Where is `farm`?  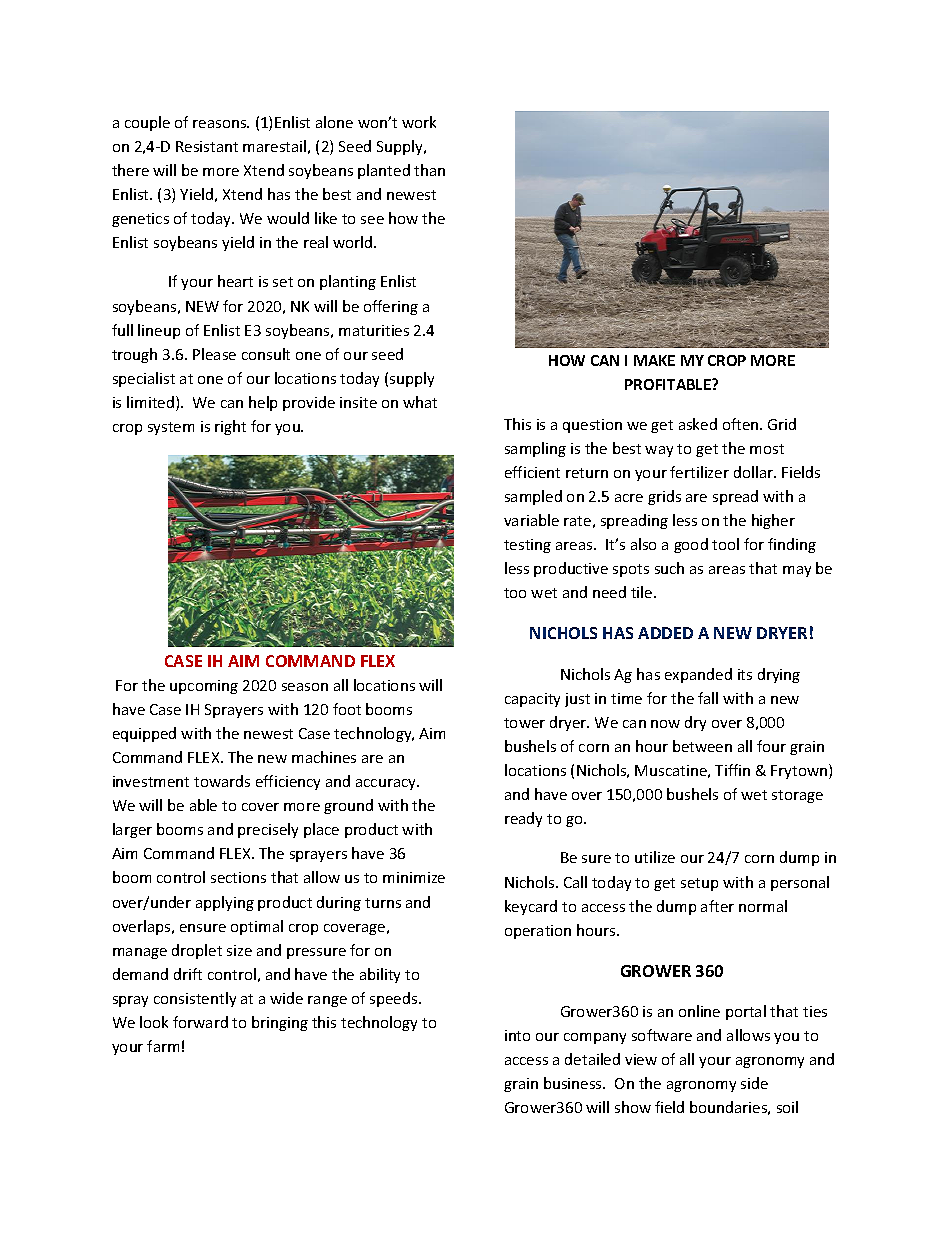 farm is located at coordinates (163, 1046).
